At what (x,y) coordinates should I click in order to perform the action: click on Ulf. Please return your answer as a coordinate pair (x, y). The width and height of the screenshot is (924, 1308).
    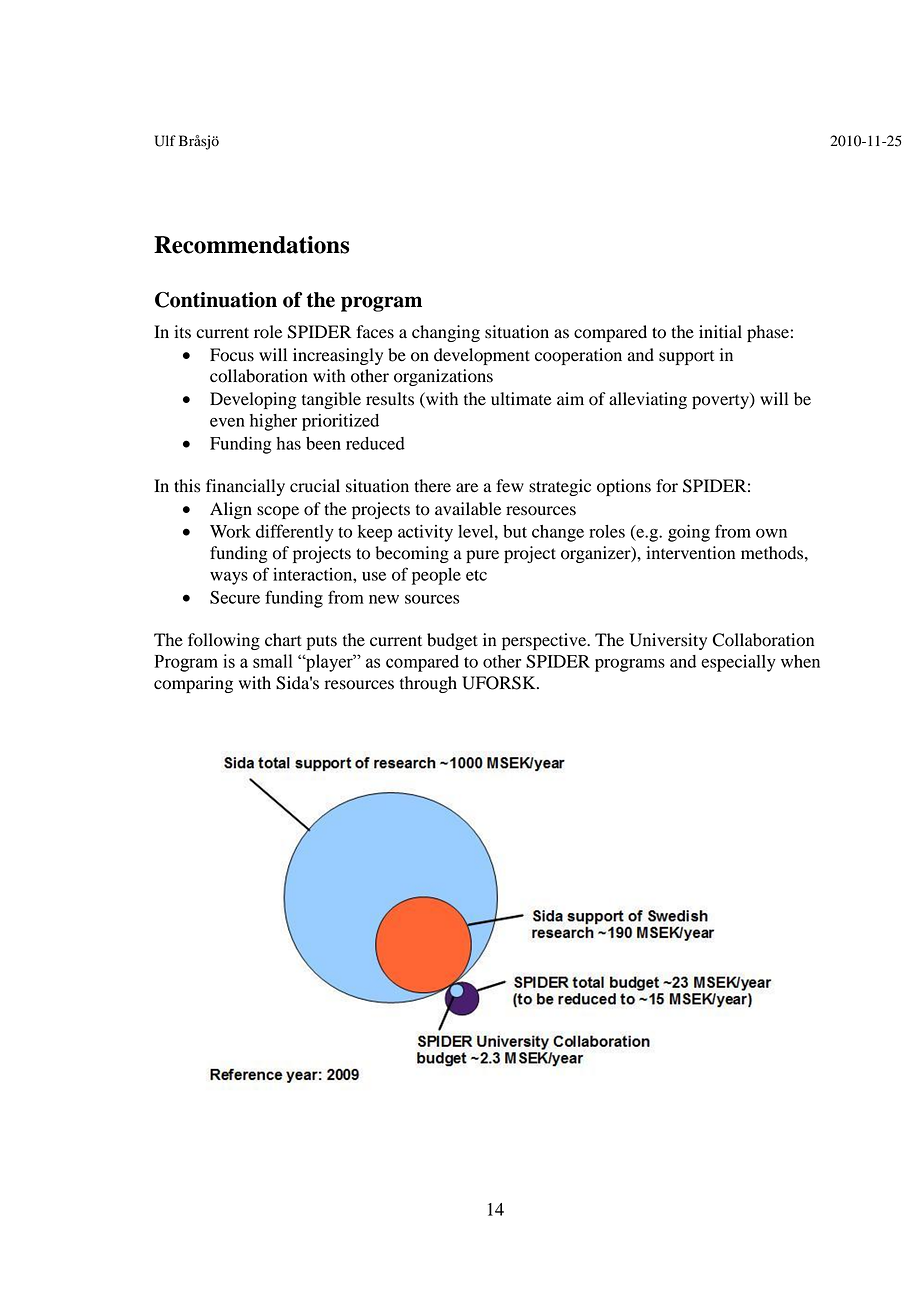
    Looking at the image, I should click on (165, 141).
